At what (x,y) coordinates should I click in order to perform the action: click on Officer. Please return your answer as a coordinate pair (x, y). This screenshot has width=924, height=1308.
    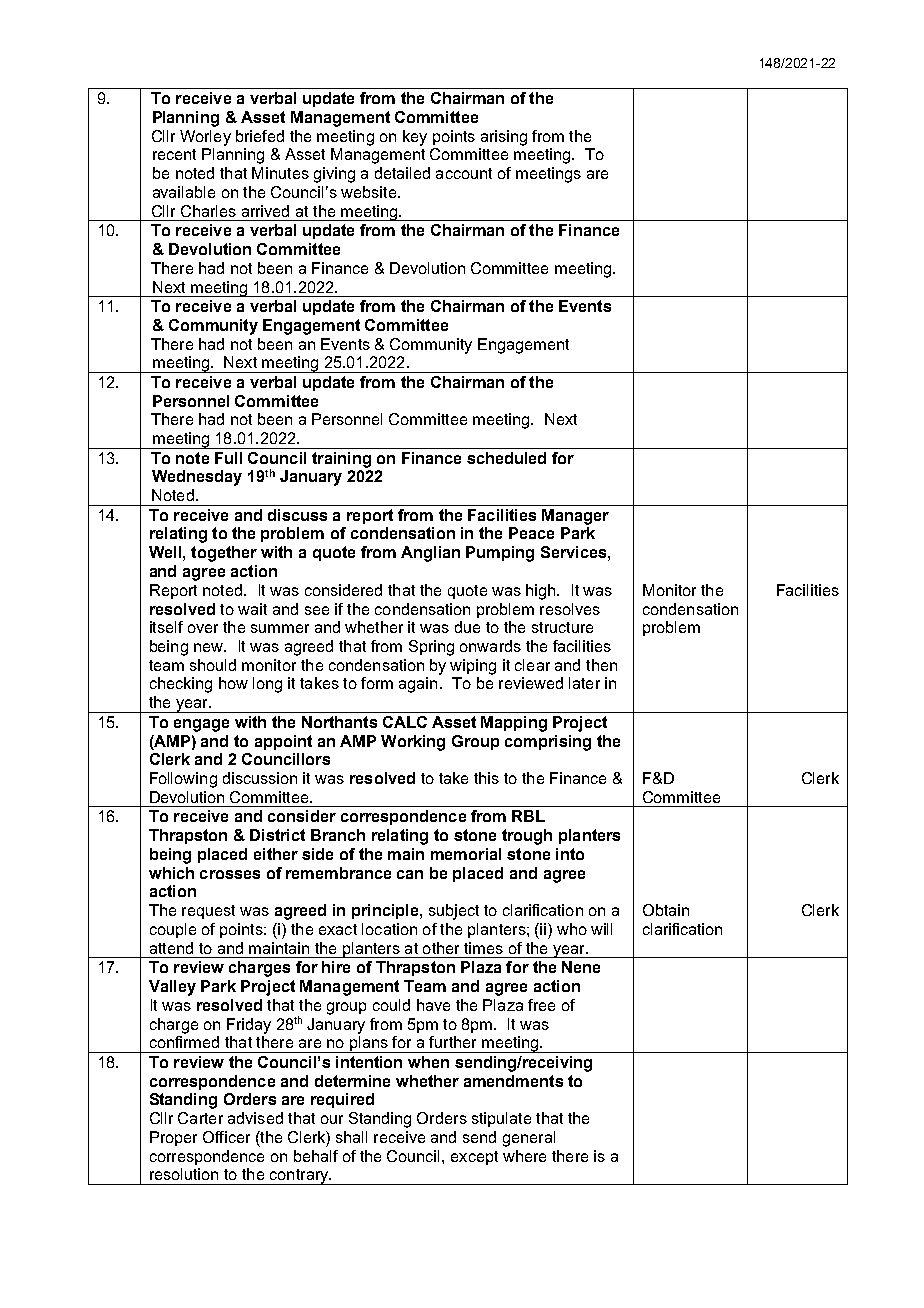
    Looking at the image, I should click on (226, 1137).
